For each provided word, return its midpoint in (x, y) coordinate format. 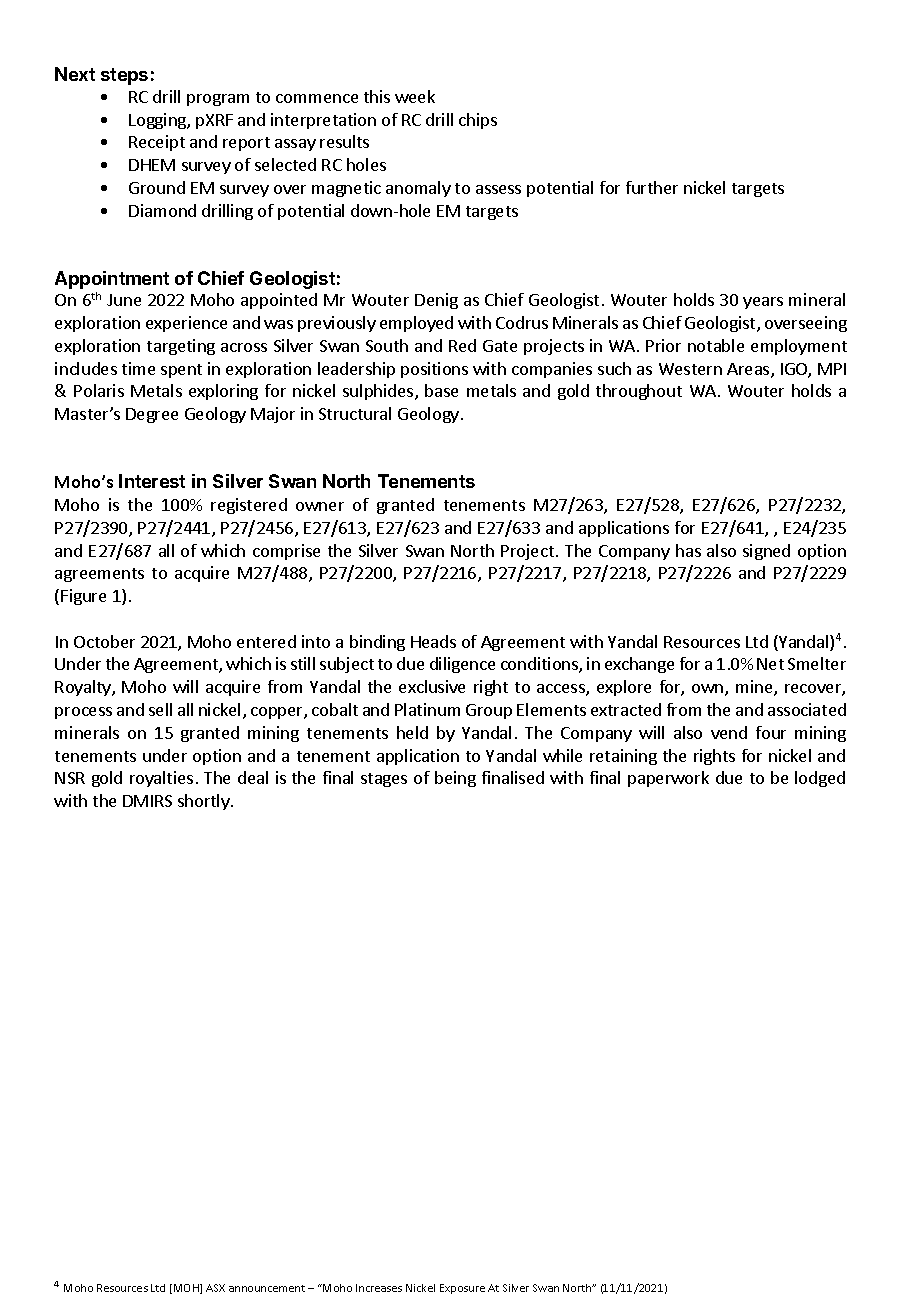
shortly (205, 802)
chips (478, 121)
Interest (152, 481)
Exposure (462, 1289)
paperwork (668, 779)
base (441, 390)
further (652, 187)
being (455, 779)
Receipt (157, 143)
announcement (267, 1288)
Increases (379, 1288)
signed (766, 552)
